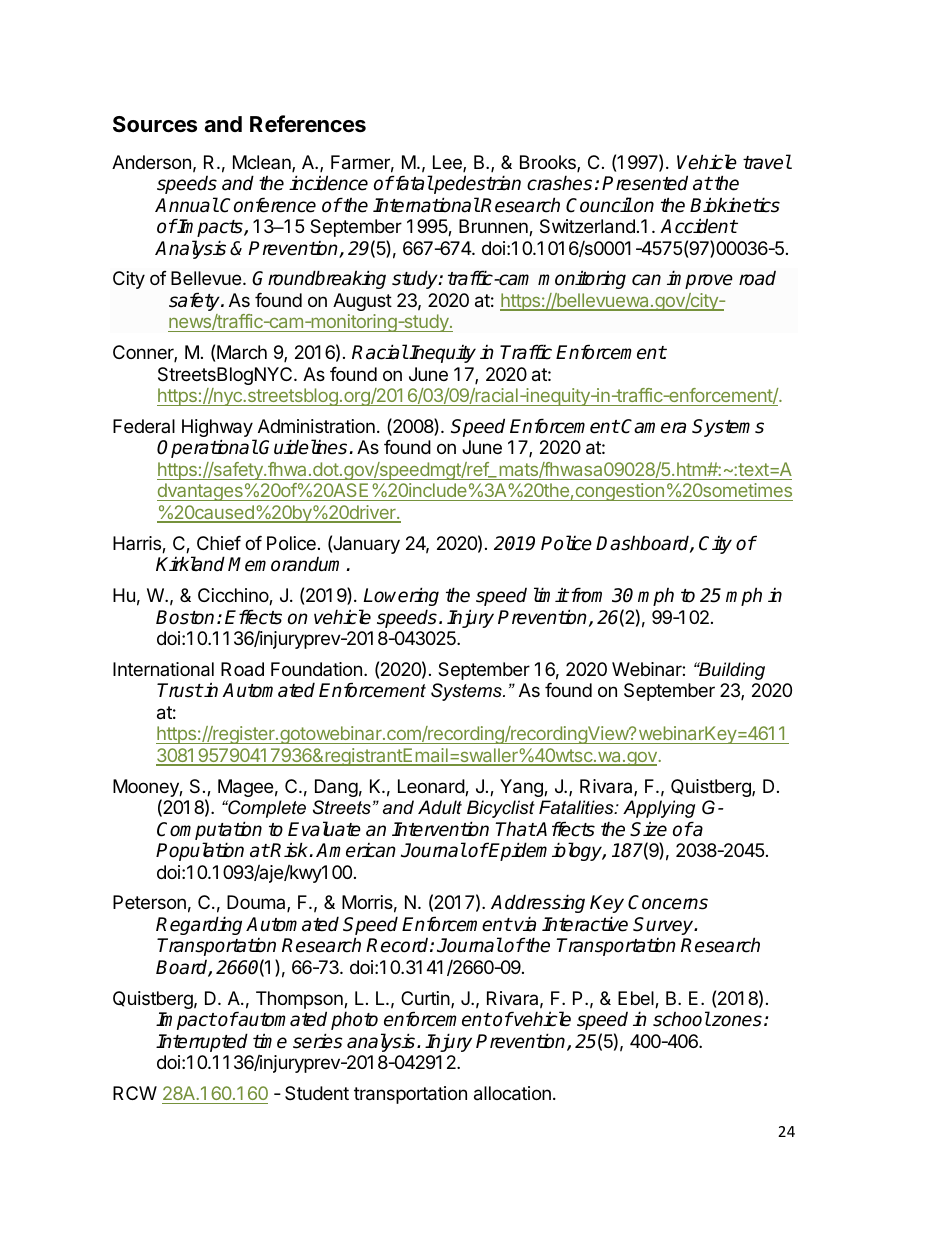 This page has width=952, height=1233. I want to click on Boston, so click(185, 617).
